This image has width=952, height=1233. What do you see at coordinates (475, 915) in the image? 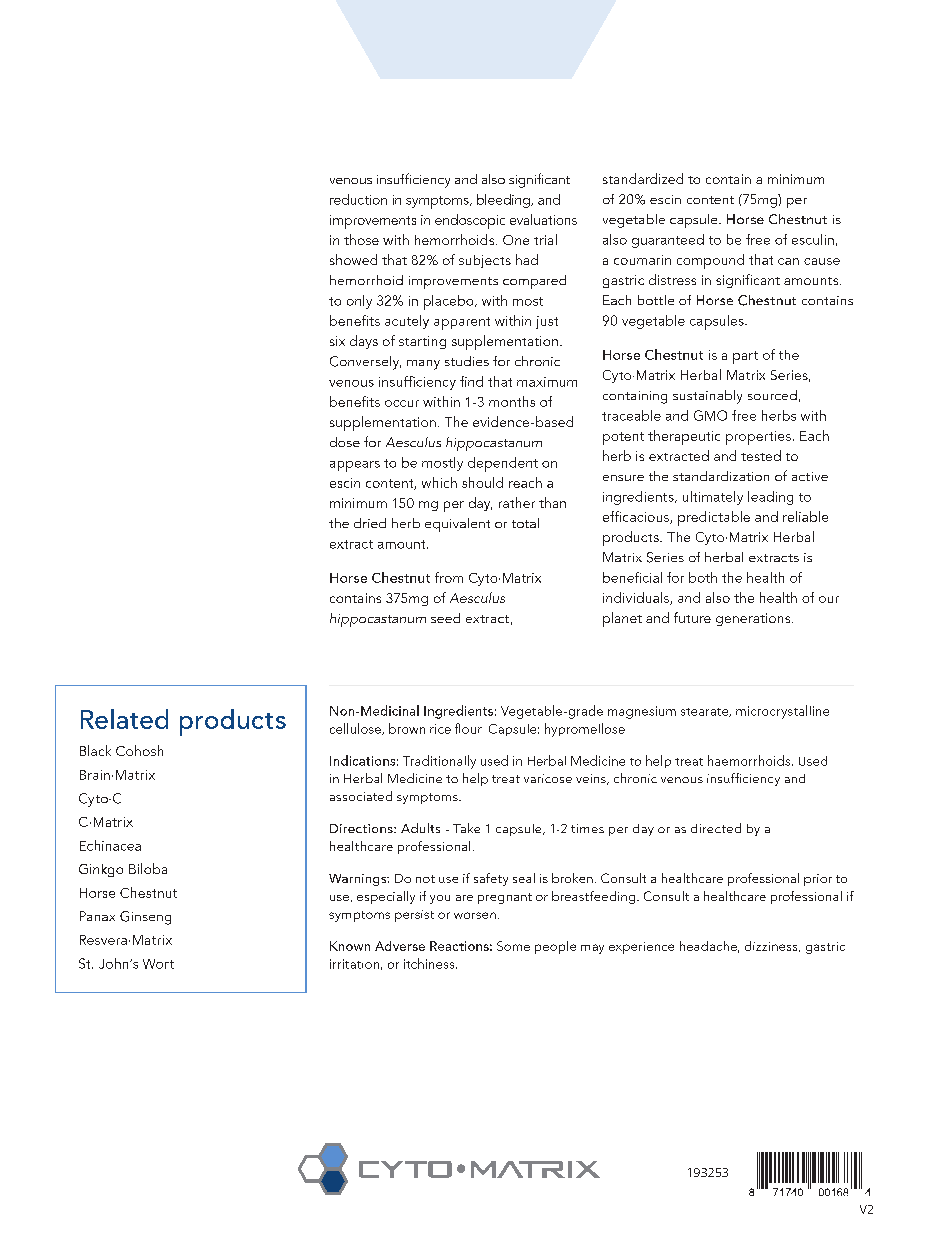
I see `worsen` at bounding box center [475, 915].
